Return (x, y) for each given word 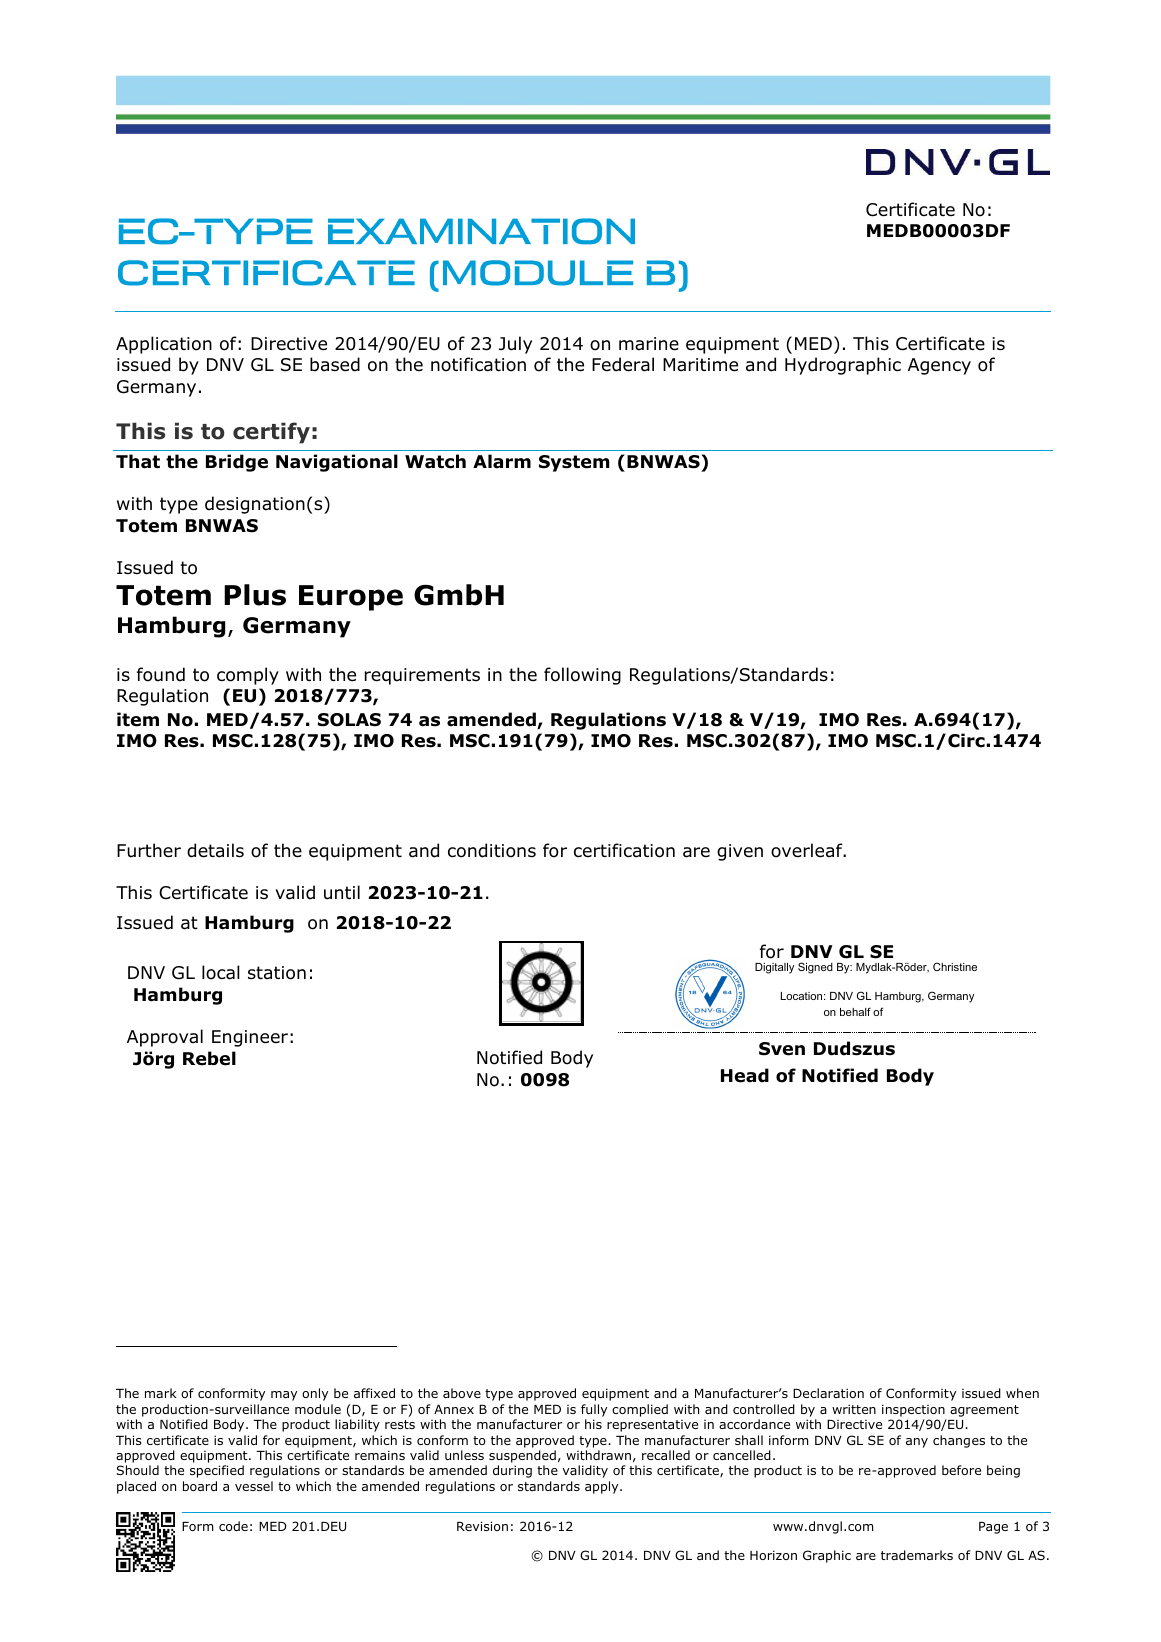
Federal (623, 364)
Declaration (828, 1393)
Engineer (250, 1038)
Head (745, 1075)
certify (271, 433)
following (582, 676)
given (740, 852)
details (215, 850)
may (284, 1396)
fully (594, 1410)
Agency (939, 366)
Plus (255, 595)
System (574, 463)
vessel (254, 1486)
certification (624, 850)
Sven (782, 1049)
